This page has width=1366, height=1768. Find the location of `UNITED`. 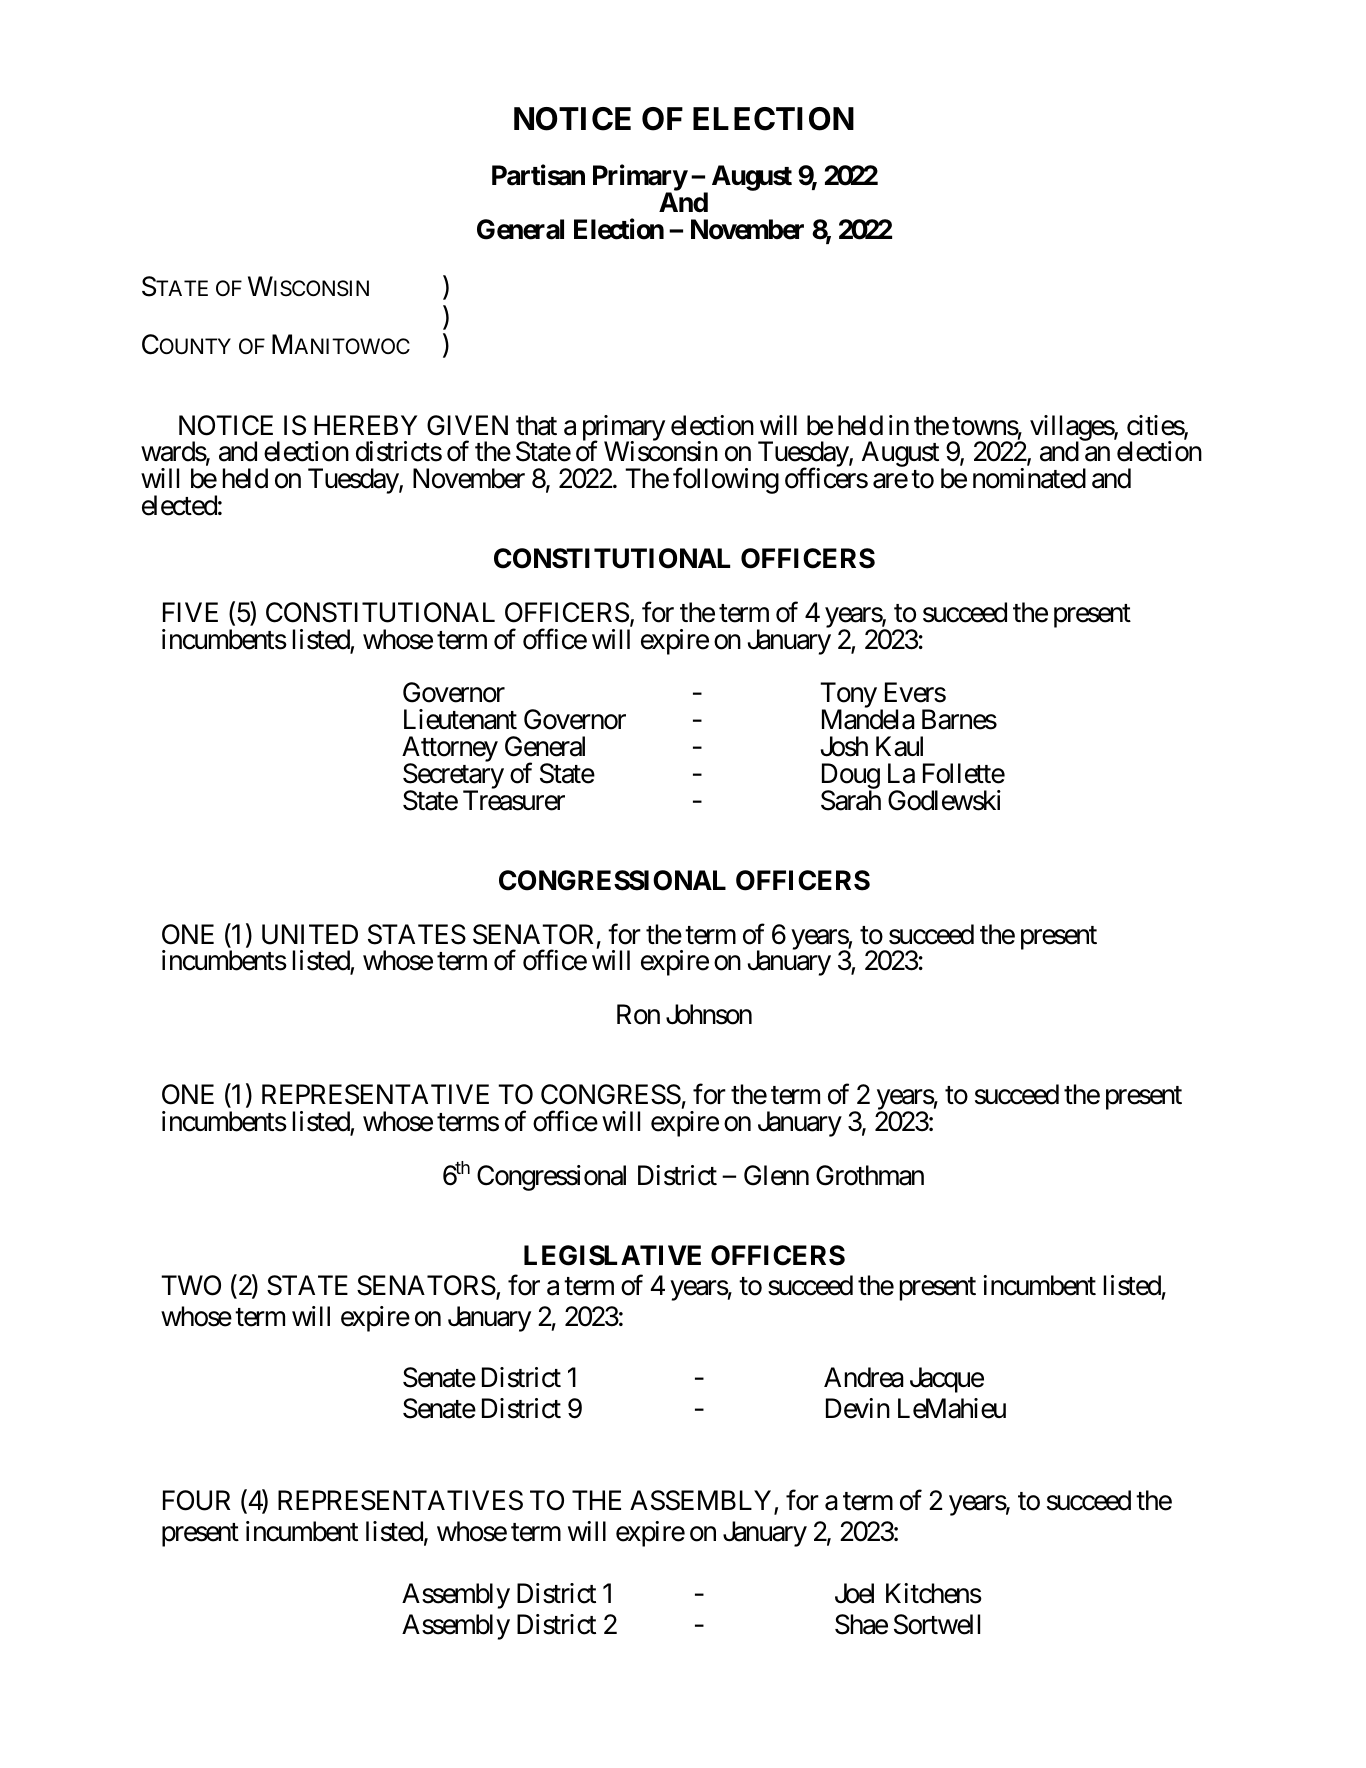

UNITED is located at coordinates (310, 934).
